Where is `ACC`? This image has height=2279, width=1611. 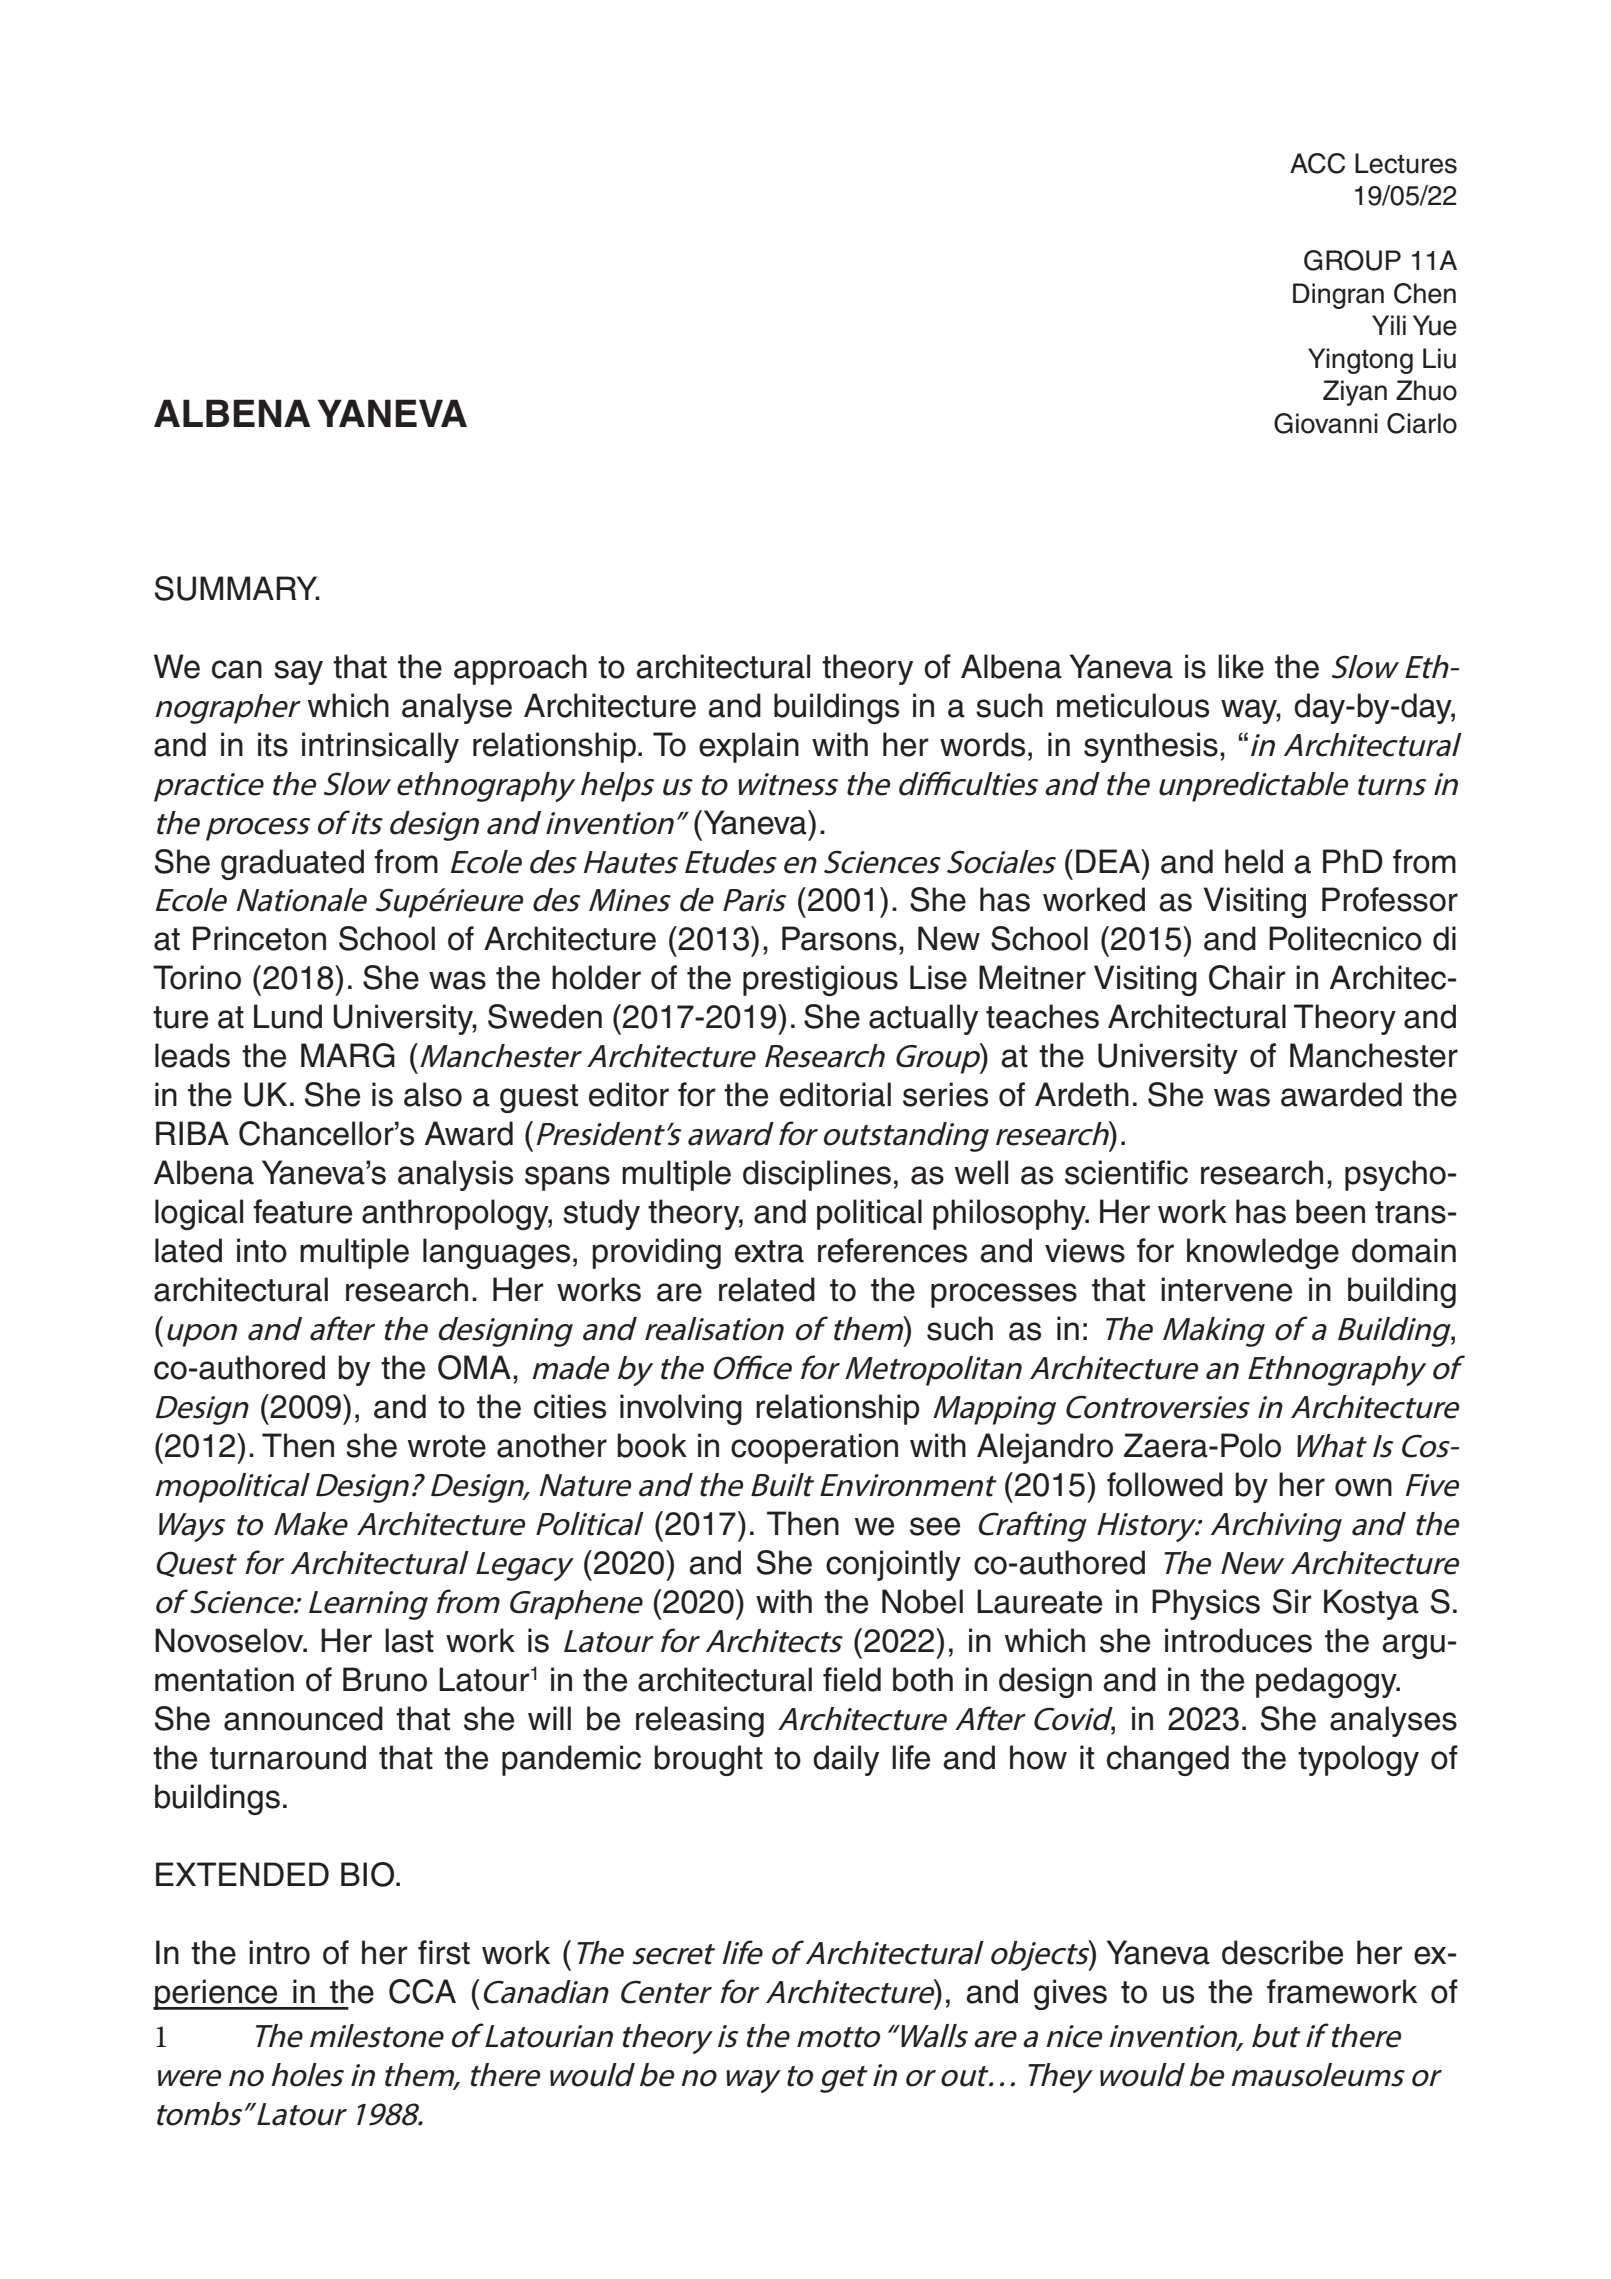
ACC is located at coordinates (1317, 163).
